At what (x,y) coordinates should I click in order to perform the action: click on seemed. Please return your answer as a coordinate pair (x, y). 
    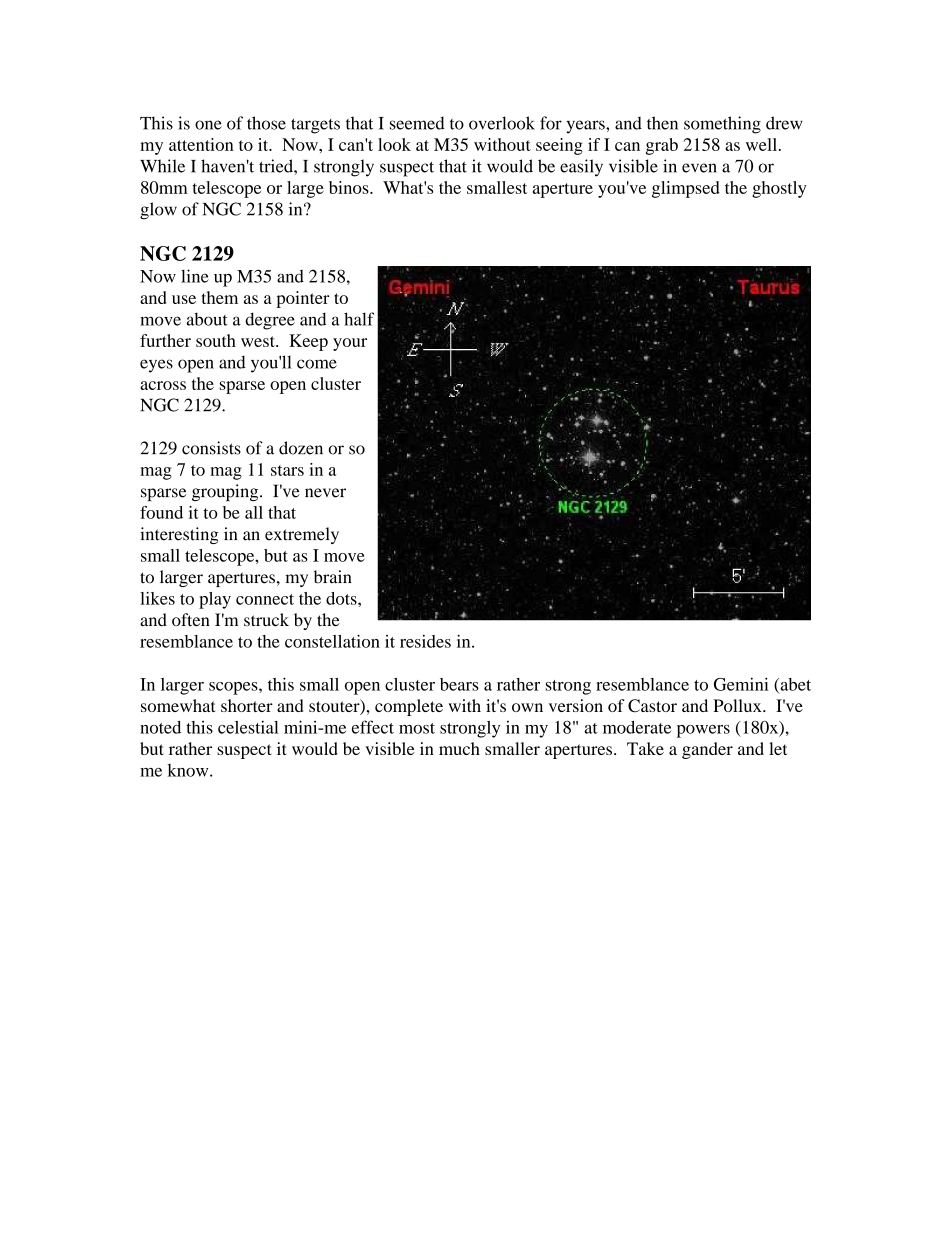
    Looking at the image, I should click on (417, 123).
